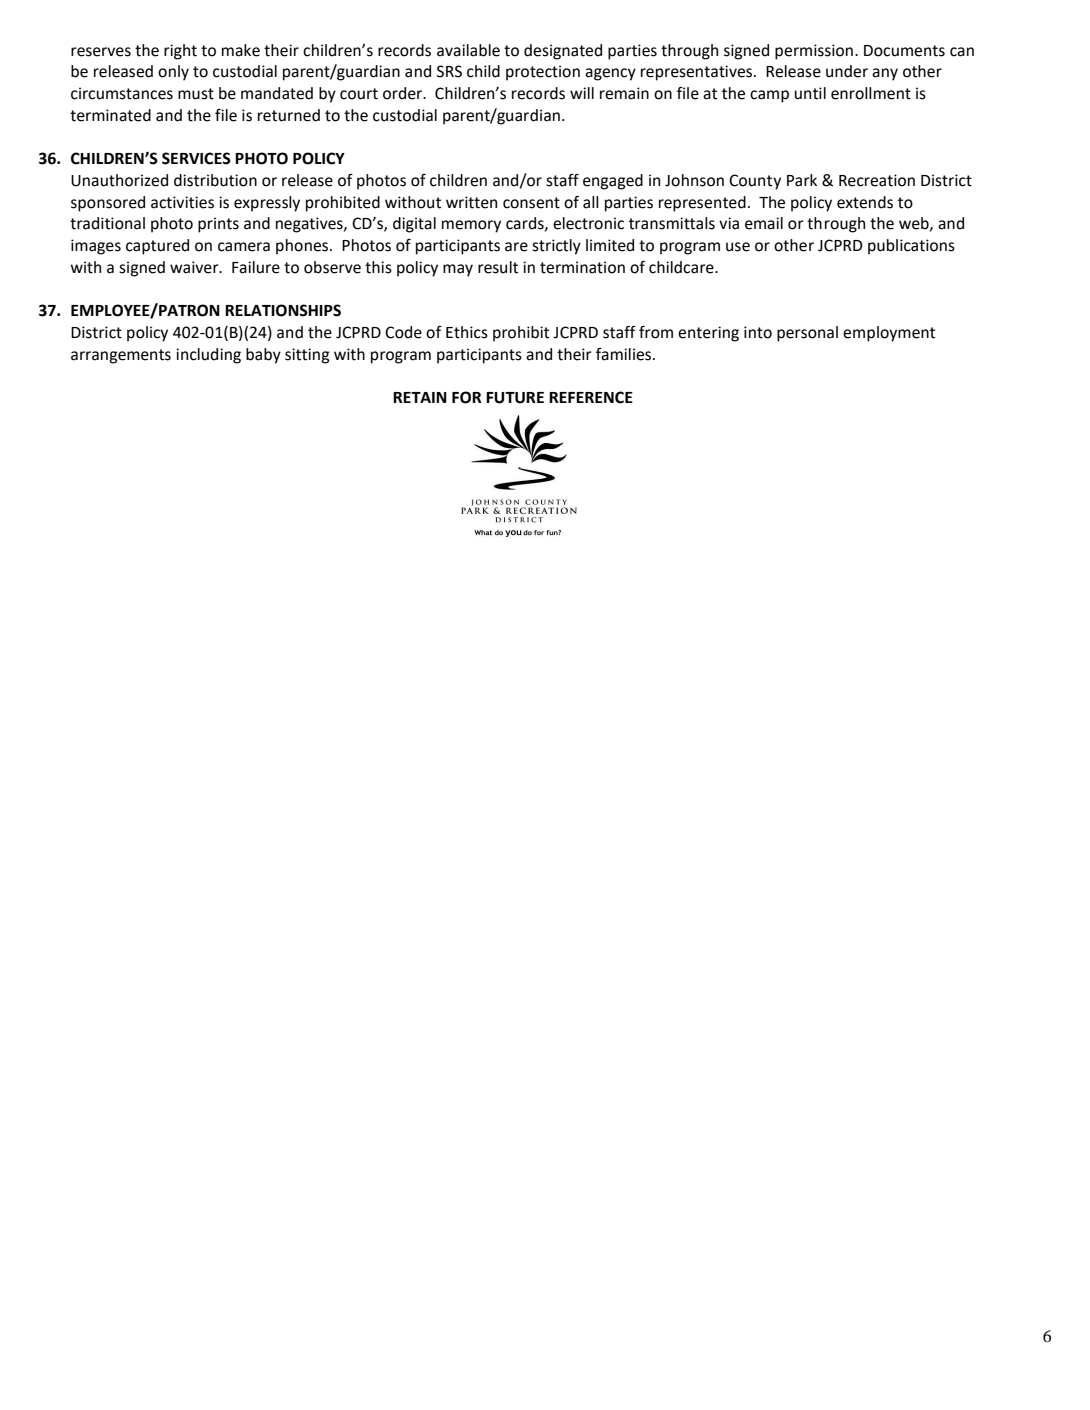  Describe the element at coordinates (613, 182) in the document. I see `engaged` at that location.
